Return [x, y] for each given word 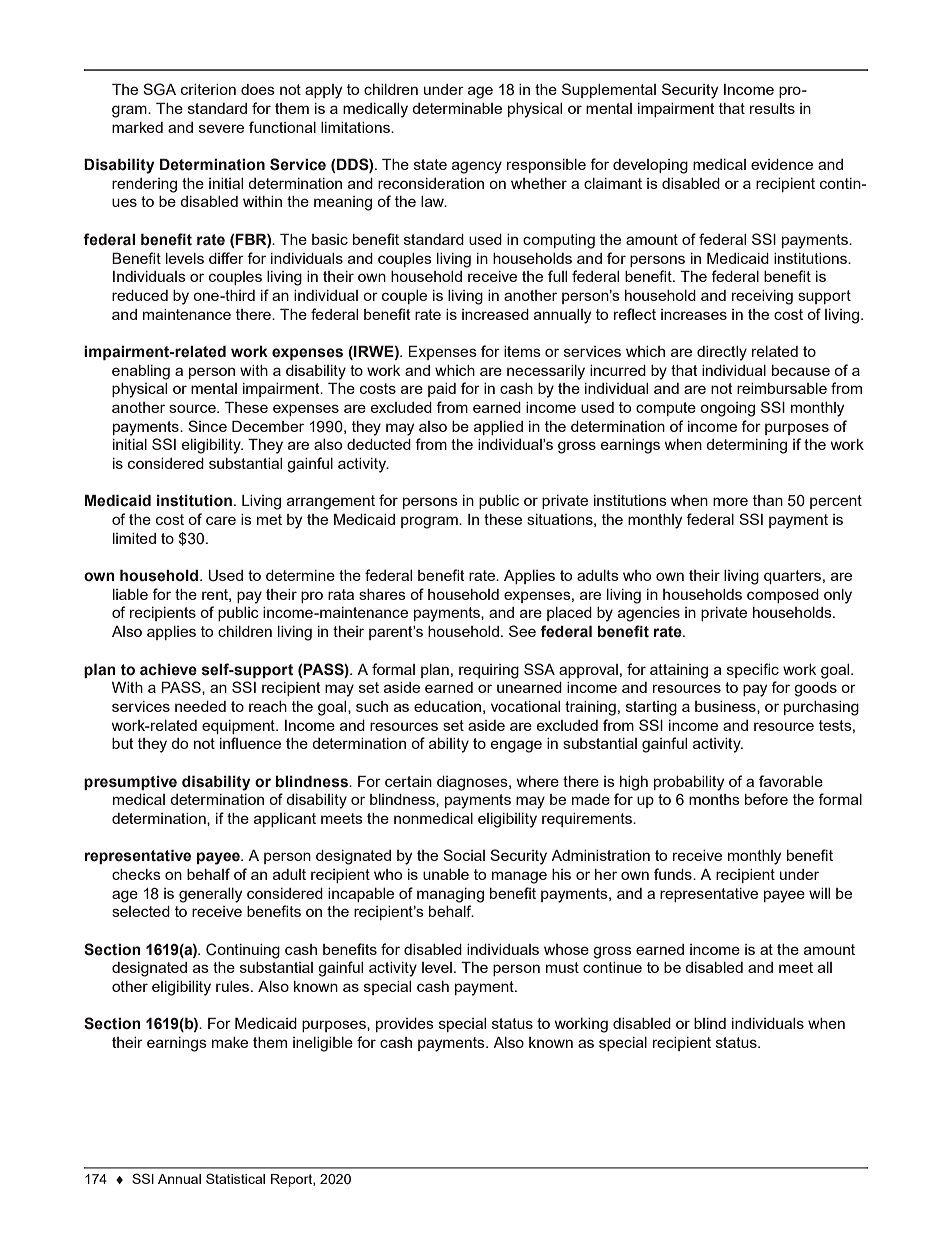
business [726, 706]
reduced [140, 295]
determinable [457, 108]
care [221, 520]
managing [450, 895]
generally [210, 895]
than [768, 500]
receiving [762, 297]
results [772, 108]
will [819, 893]
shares [382, 594]
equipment [239, 727]
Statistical [235, 1178]
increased [495, 314]
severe [221, 128]
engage [516, 746]
